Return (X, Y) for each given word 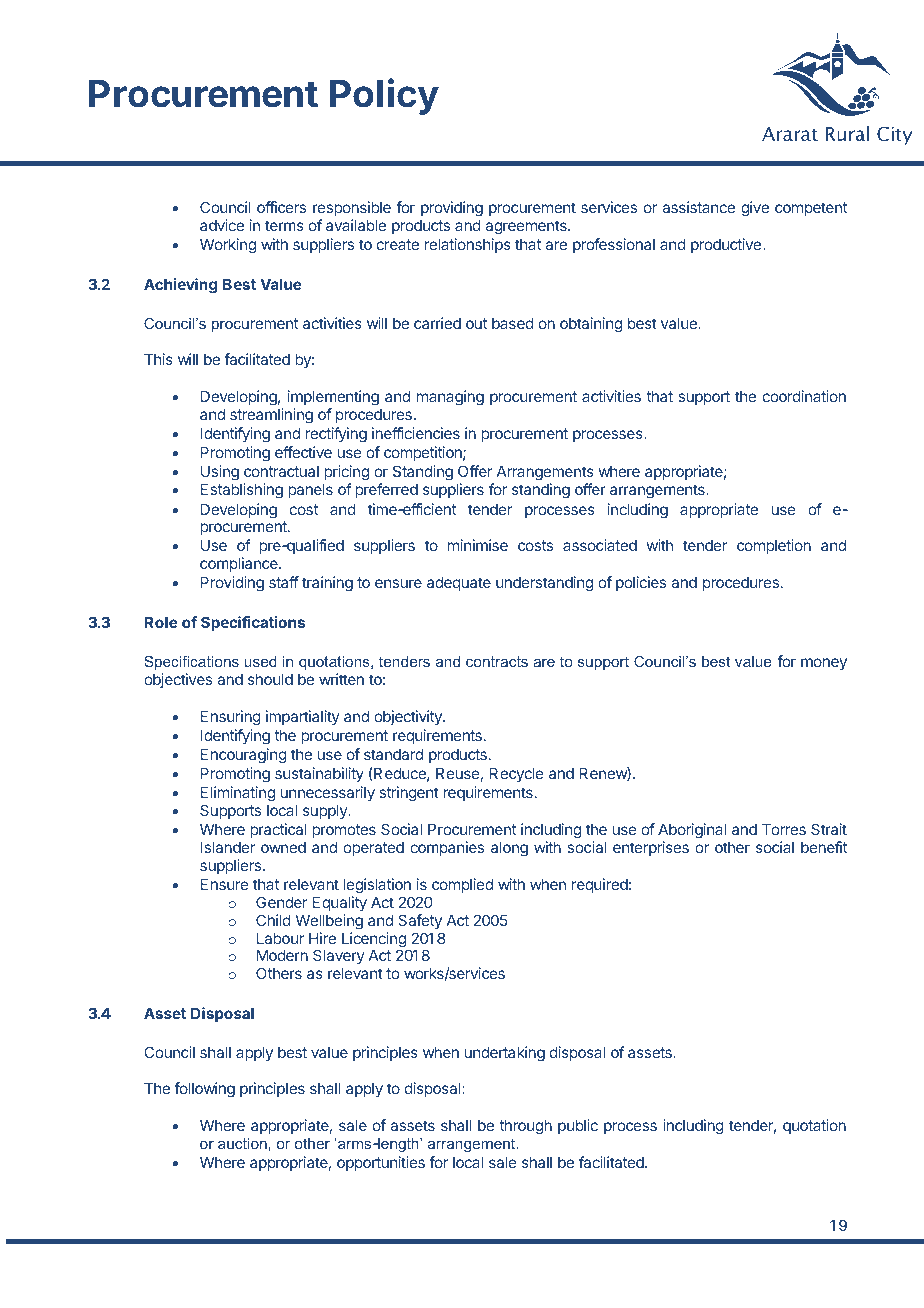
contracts (497, 661)
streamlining (271, 416)
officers (281, 207)
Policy (384, 96)
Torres (784, 829)
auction (242, 1143)
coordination (804, 396)
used (260, 661)
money (824, 664)
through (525, 1127)
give (755, 209)
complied (462, 885)
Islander (228, 847)
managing (450, 398)
